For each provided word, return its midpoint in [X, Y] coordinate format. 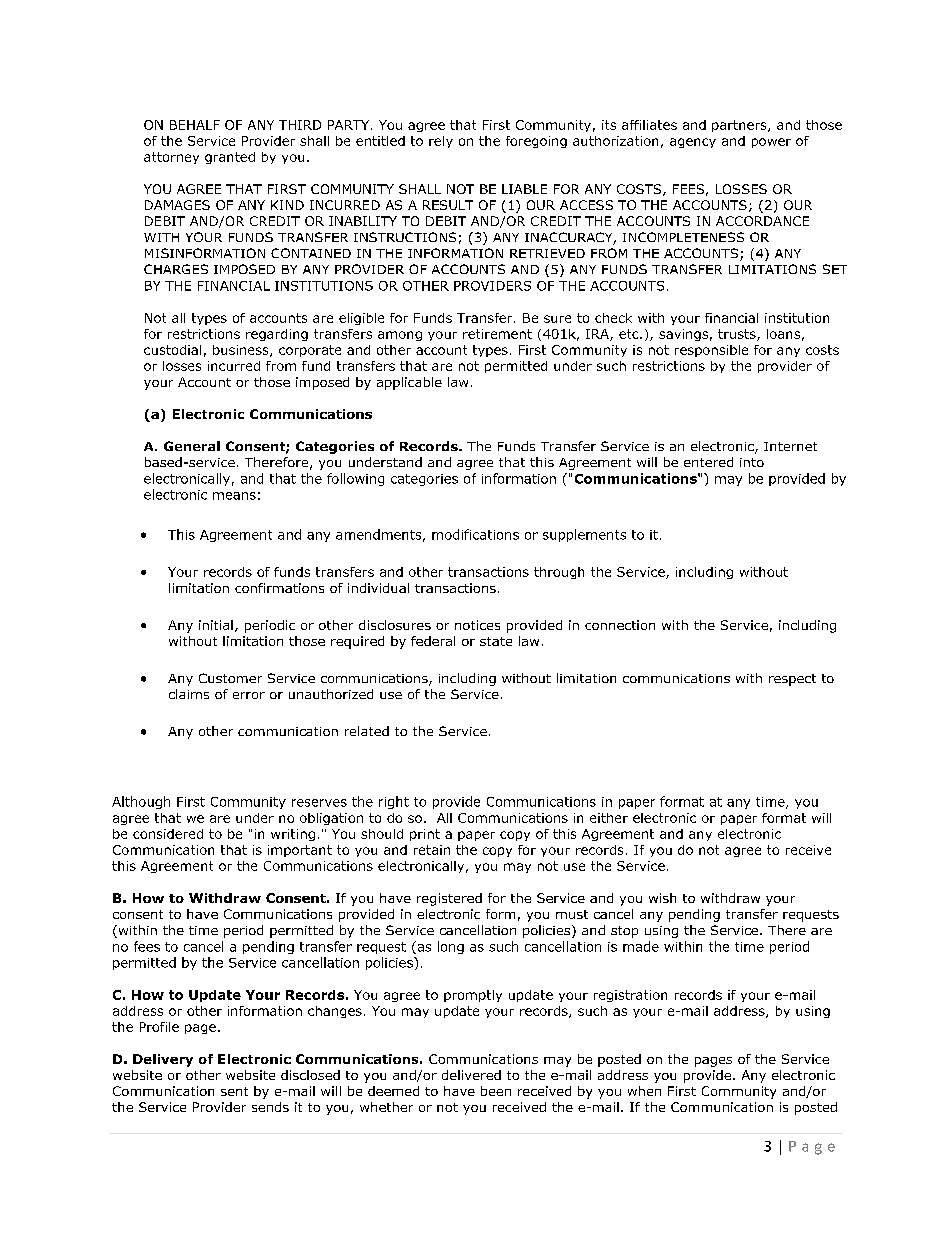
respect [792, 680]
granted [230, 158]
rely [441, 142]
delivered [471, 1075]
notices [477, 625]
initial [216, 625]
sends [270, 1107]
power [771, 143]
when [644, 1091]
